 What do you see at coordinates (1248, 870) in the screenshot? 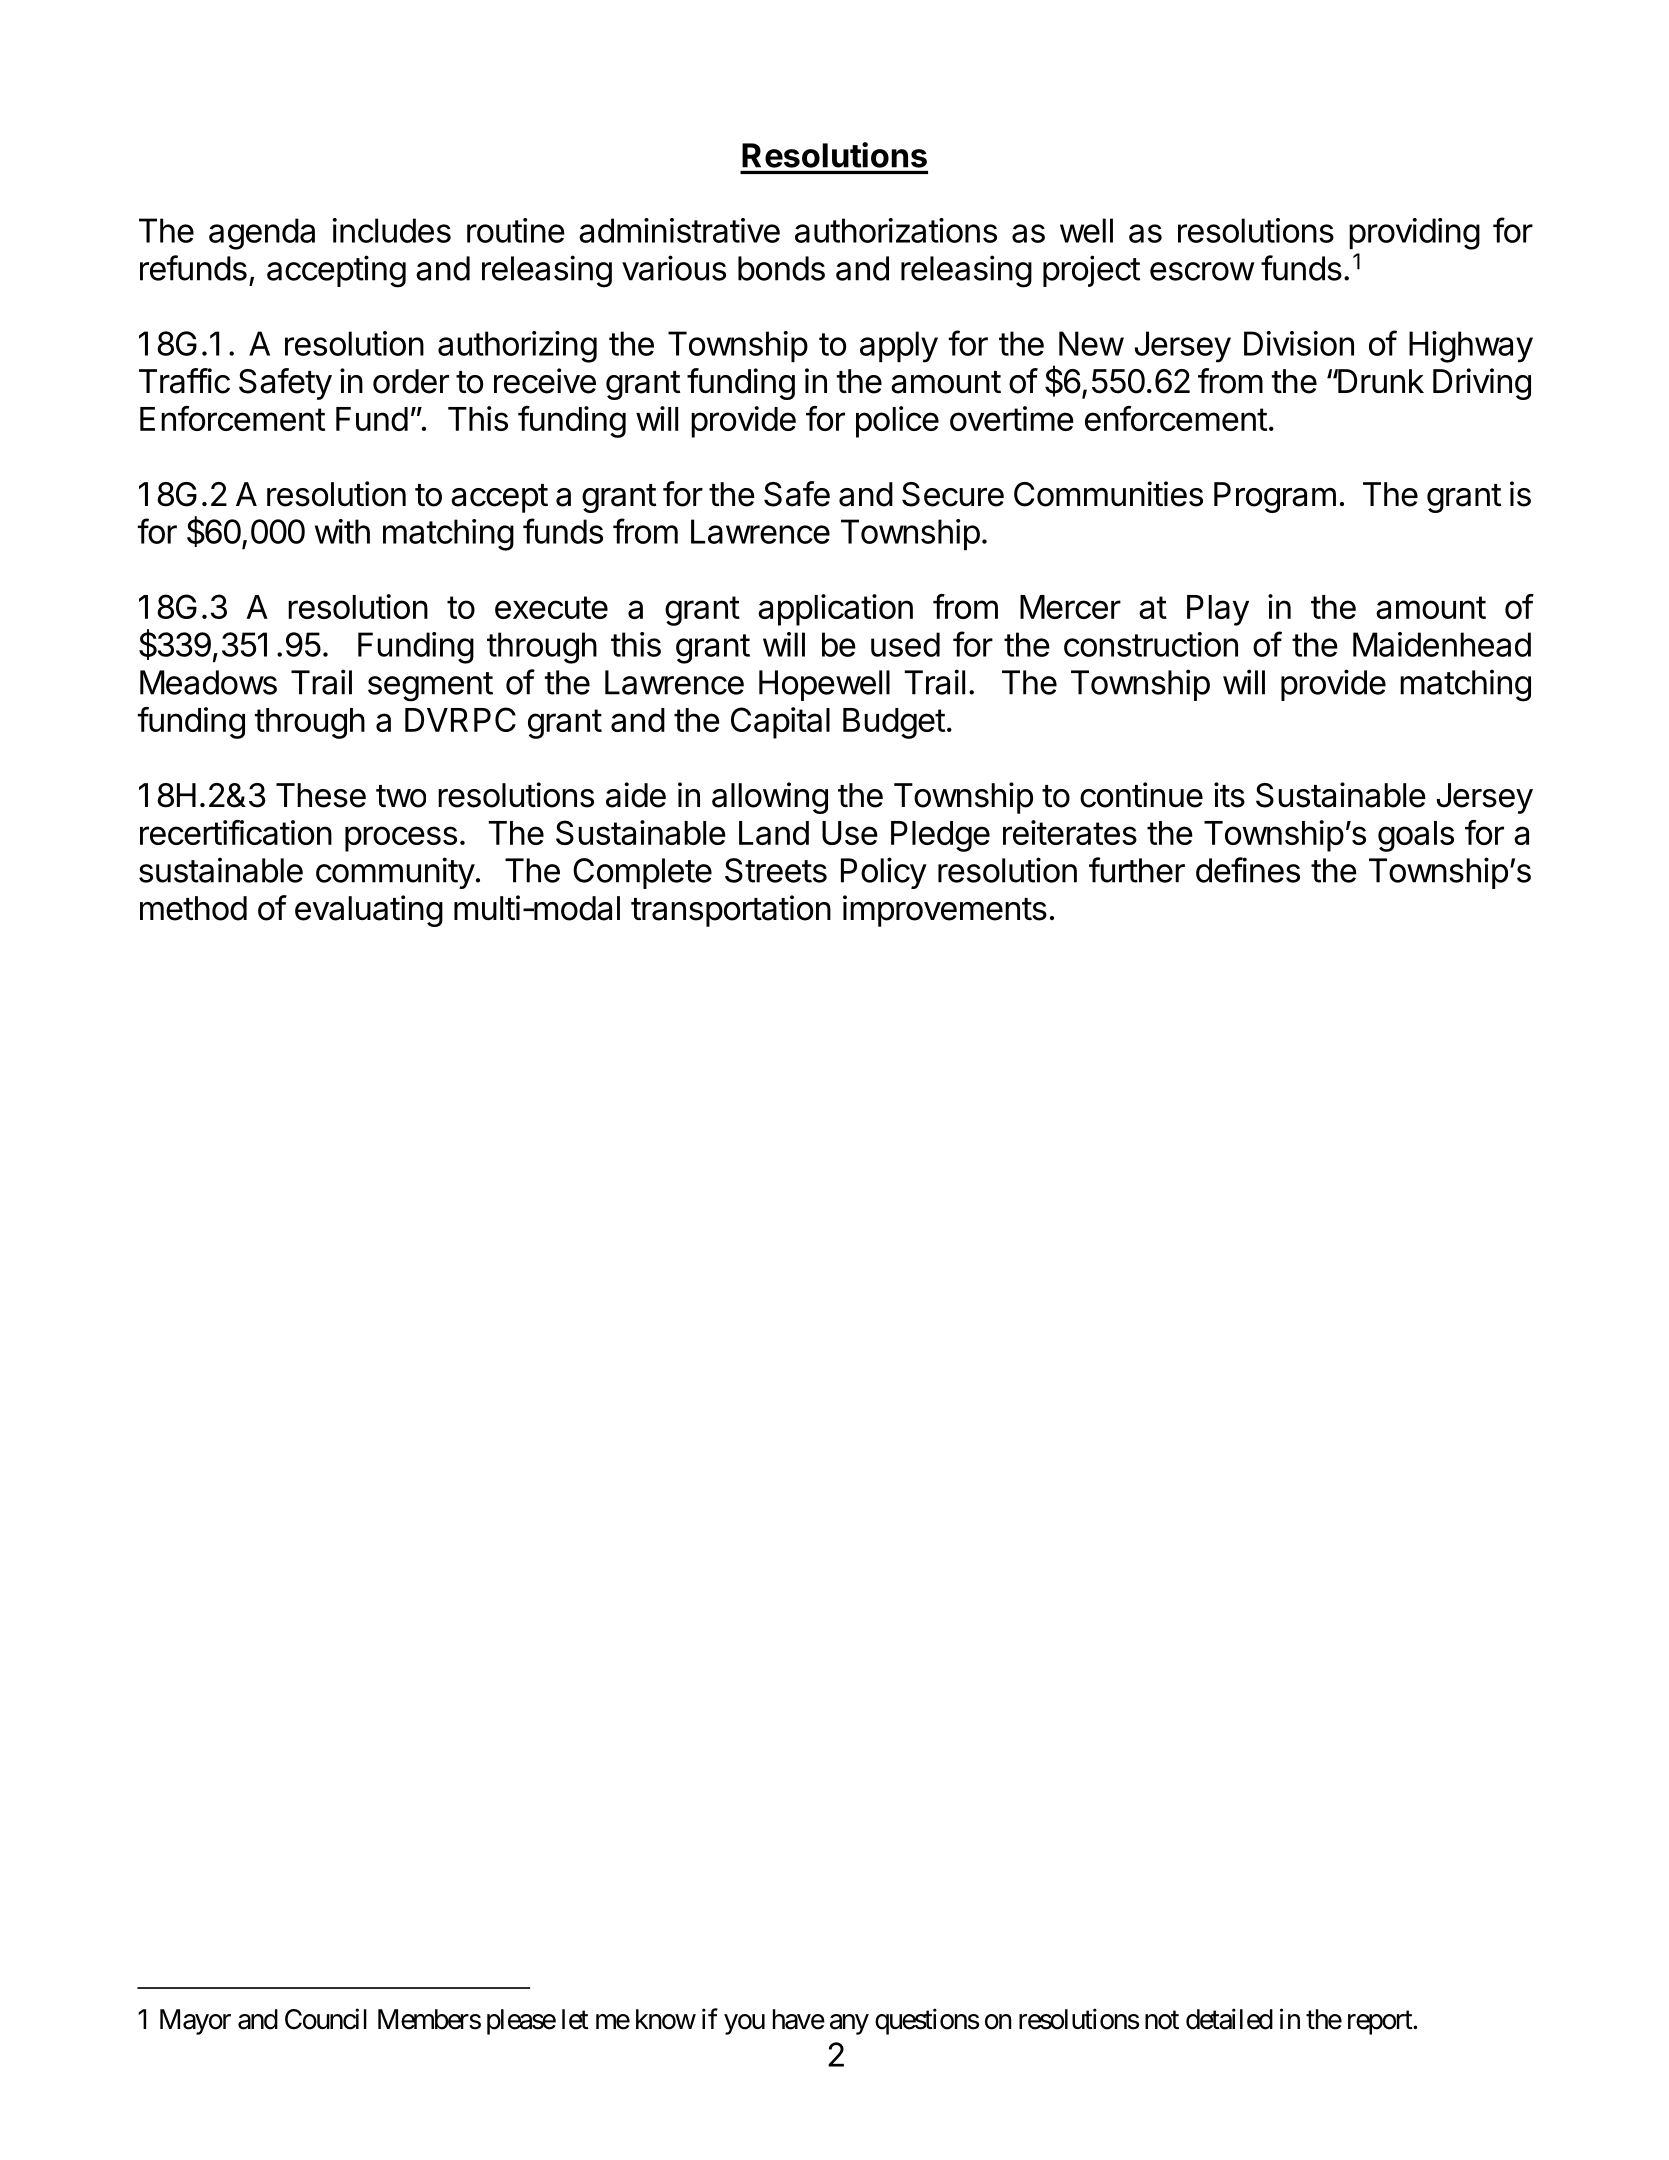
I see `defines` at bounding box center [1248, 870].
